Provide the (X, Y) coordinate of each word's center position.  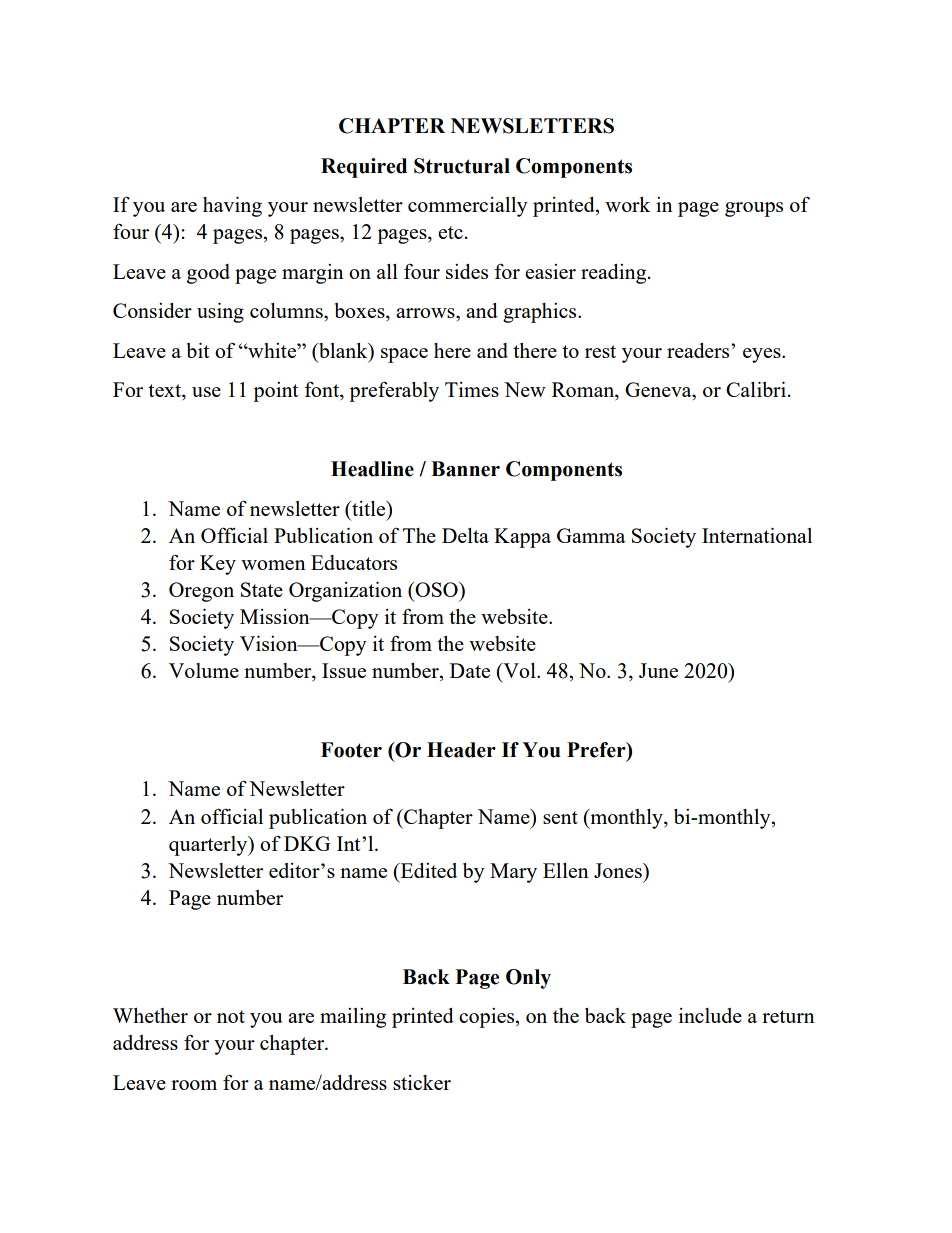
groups (754, 209)
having (232, 207)
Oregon (201, 592)
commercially (468, 207)
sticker (422, 1082)
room (194, 1085)
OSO (436, 589)
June (658, 670)
